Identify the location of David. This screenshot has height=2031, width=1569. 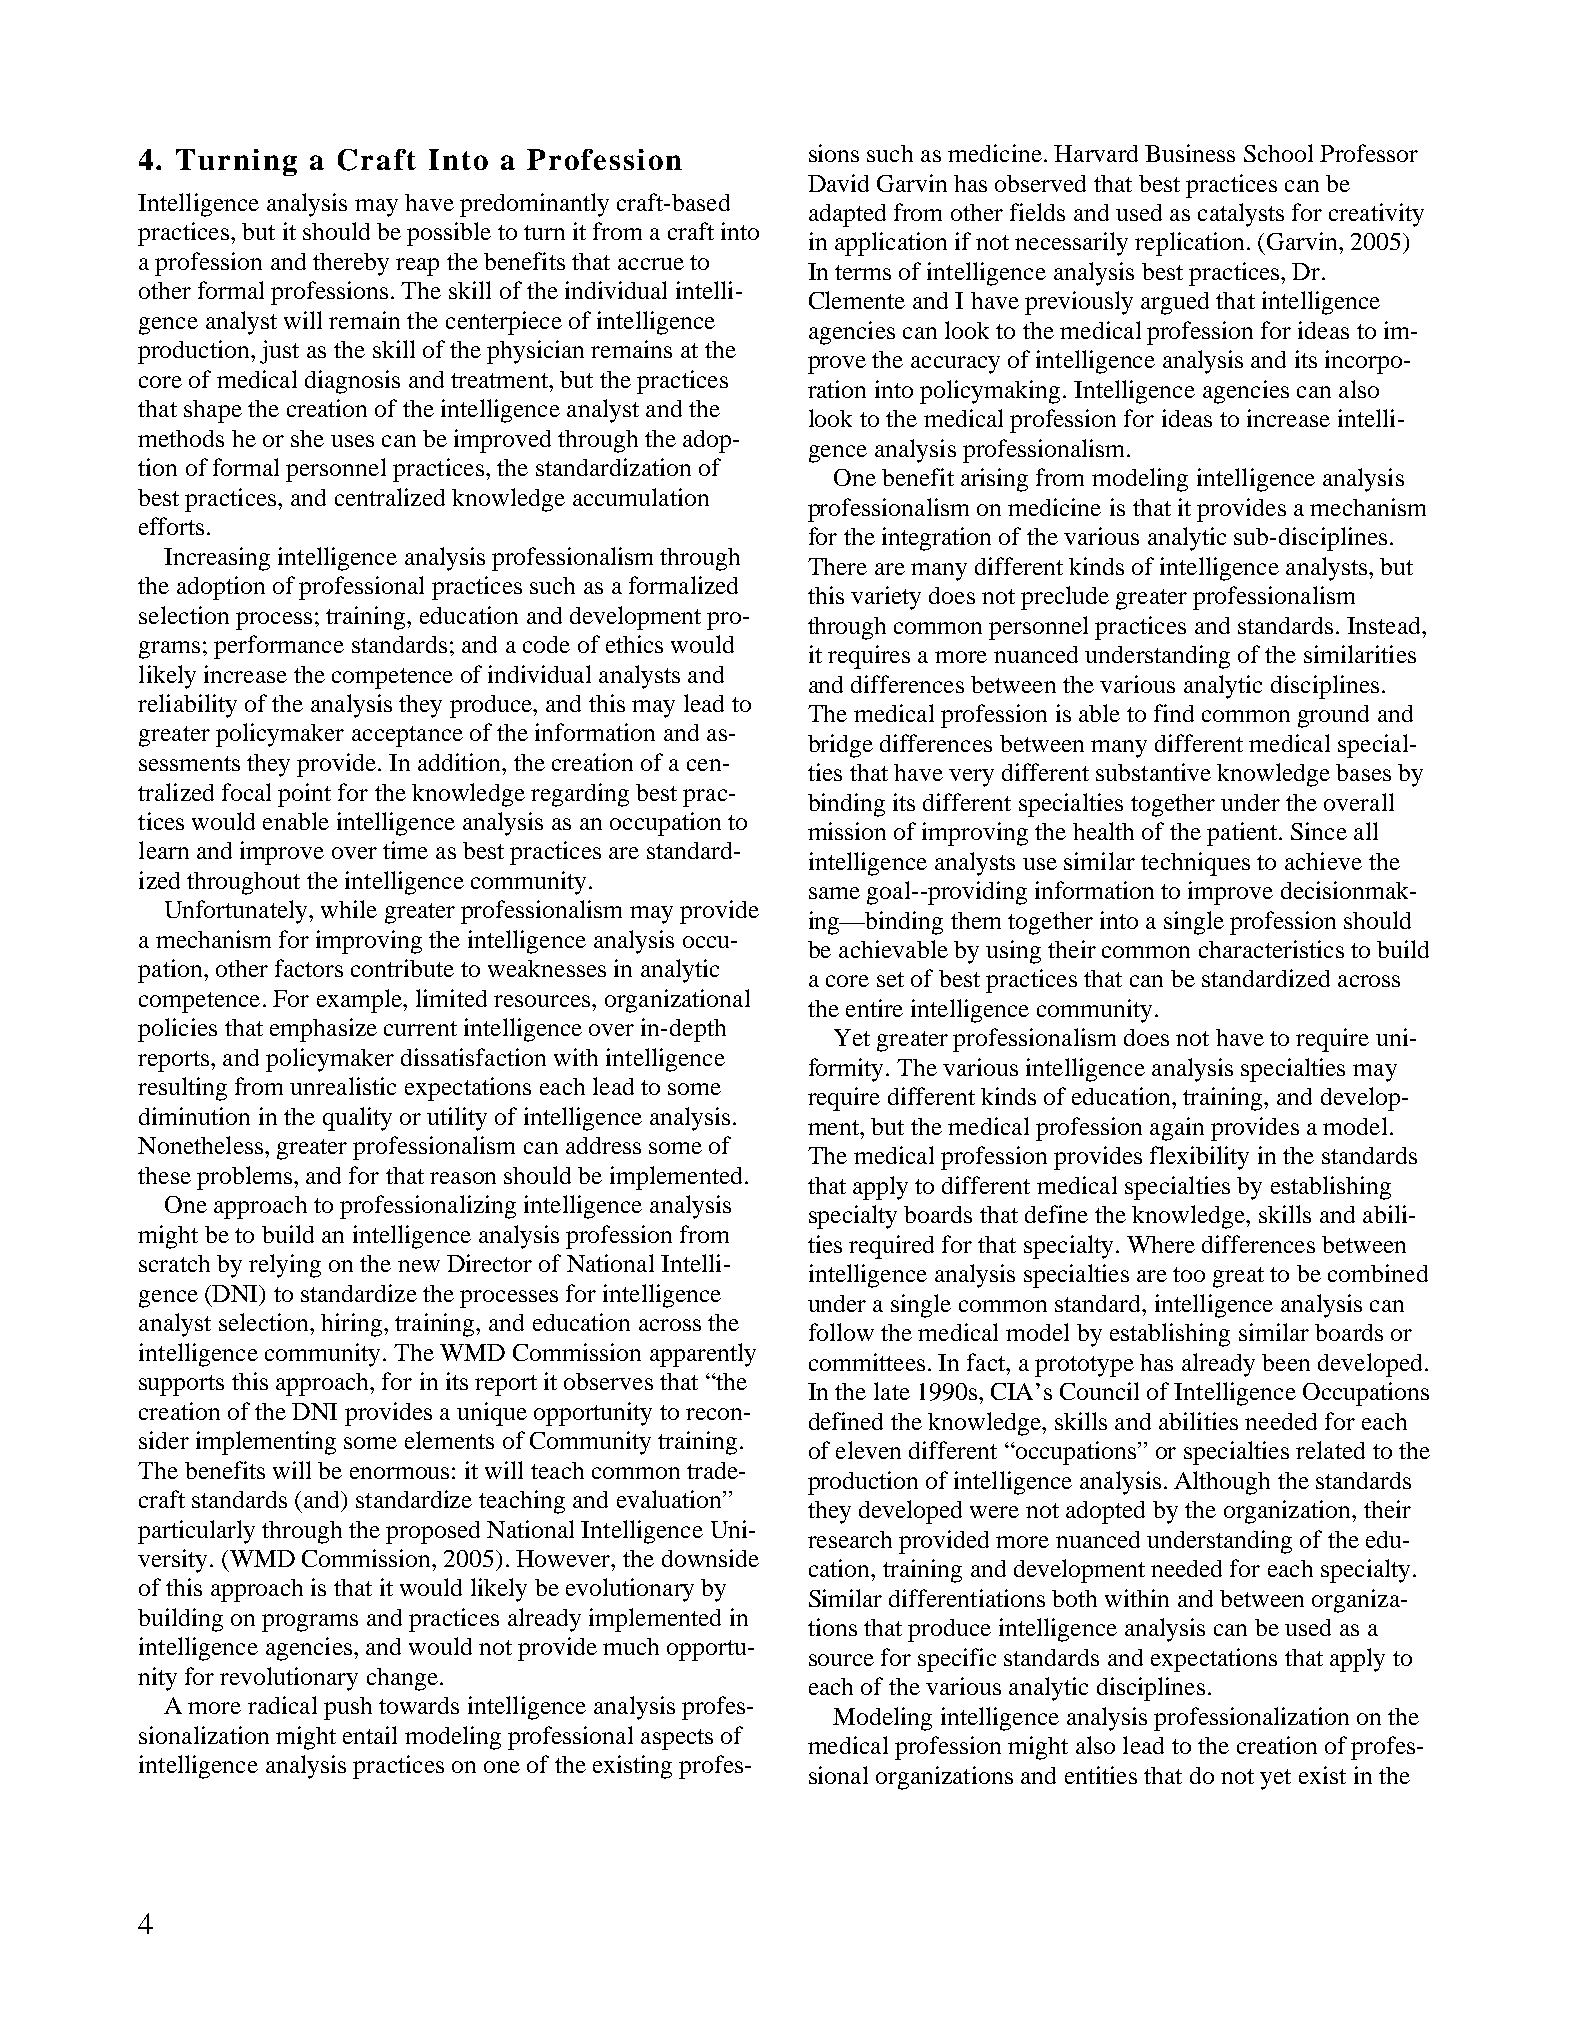
(838, 183).
